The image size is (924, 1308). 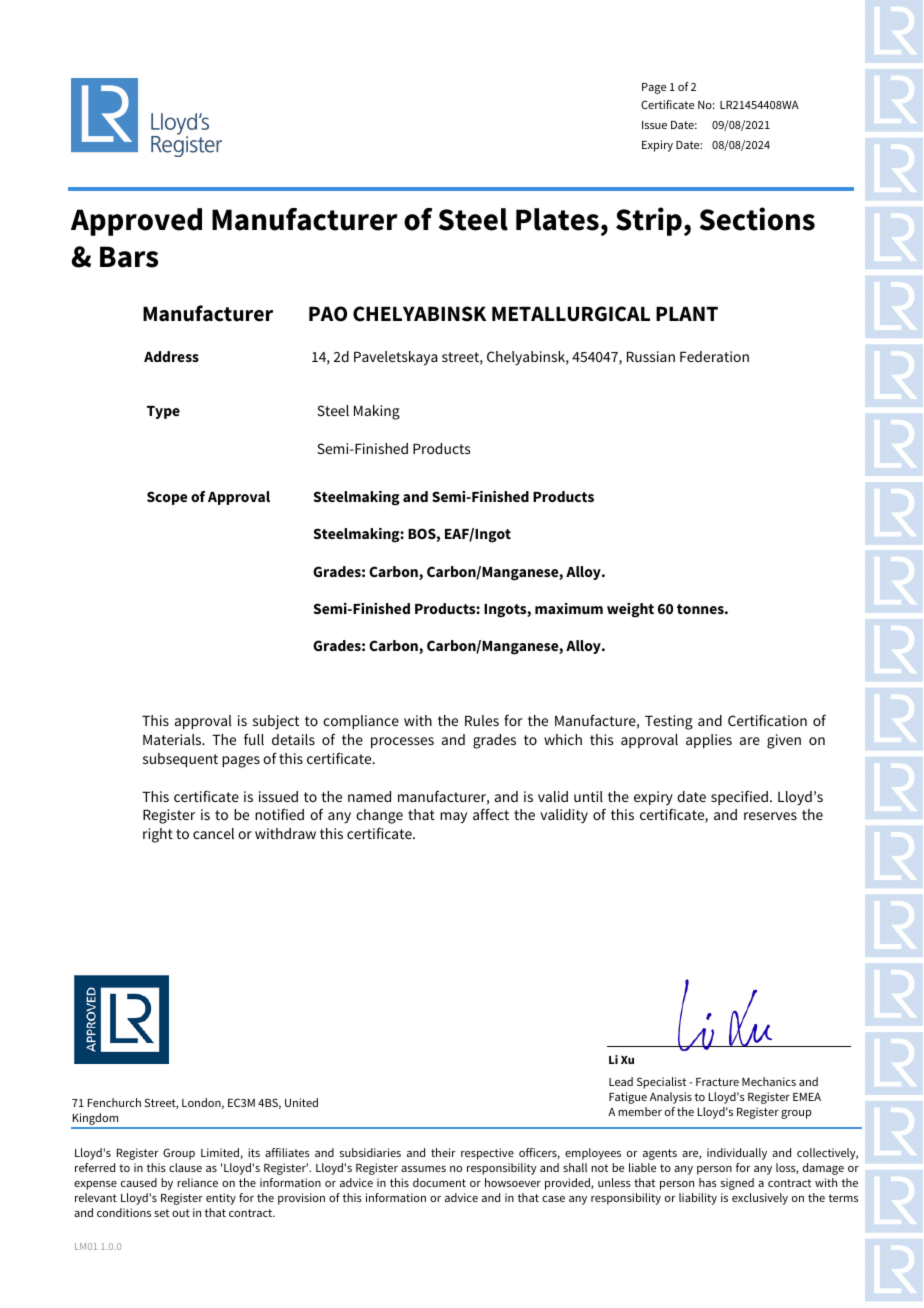 I want to click on maximum, so click(x=569, y=608).
